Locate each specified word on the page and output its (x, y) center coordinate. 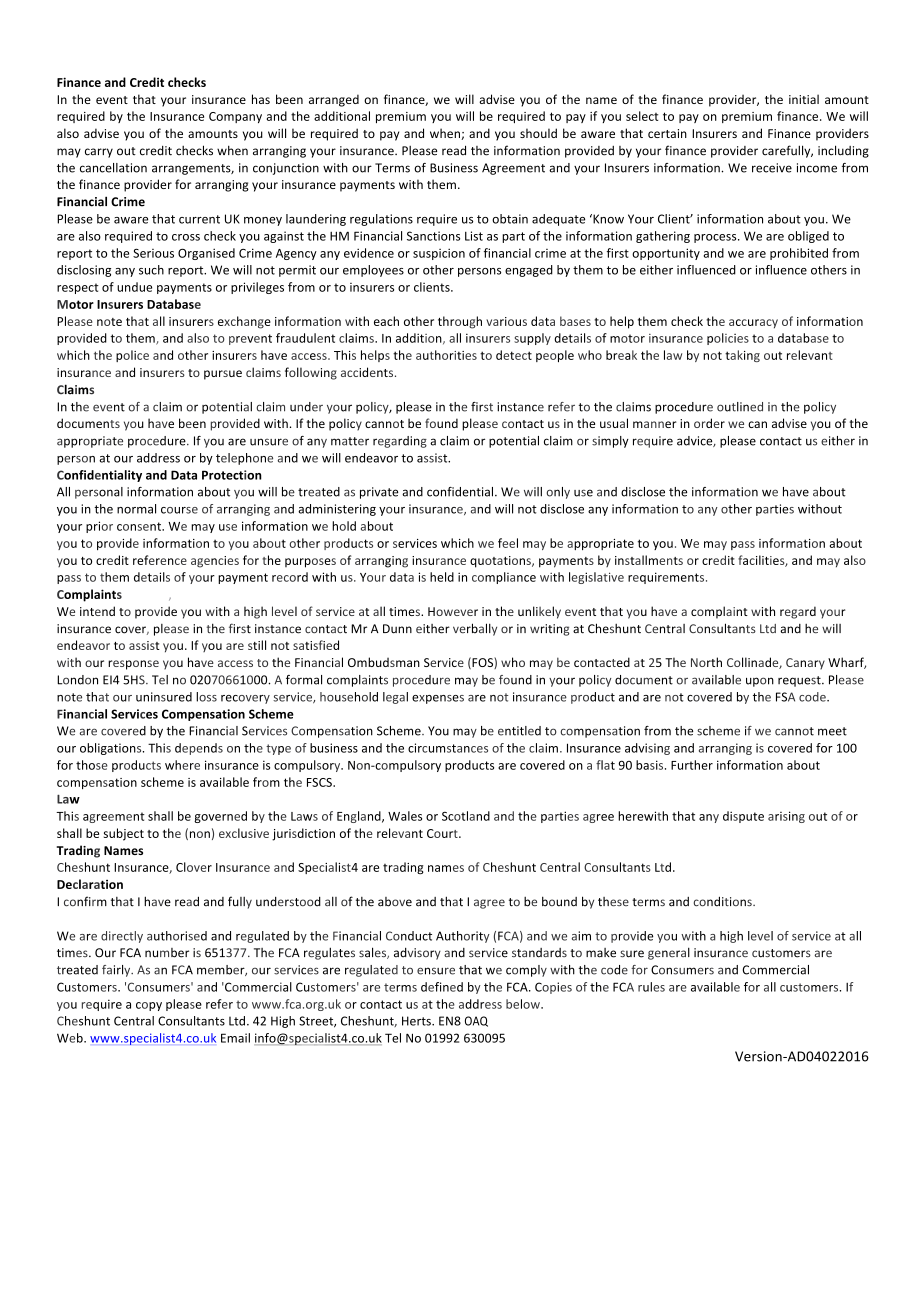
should (538, 133)
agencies (215, 562)
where (182, 765)
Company (235, 117)
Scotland (466, 816)
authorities (446, 355)
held (442, 577)
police (132, 356)
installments (649, 560)
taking (742, 356)
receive (772, 168)
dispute (743, 817)
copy (149, 1006)
